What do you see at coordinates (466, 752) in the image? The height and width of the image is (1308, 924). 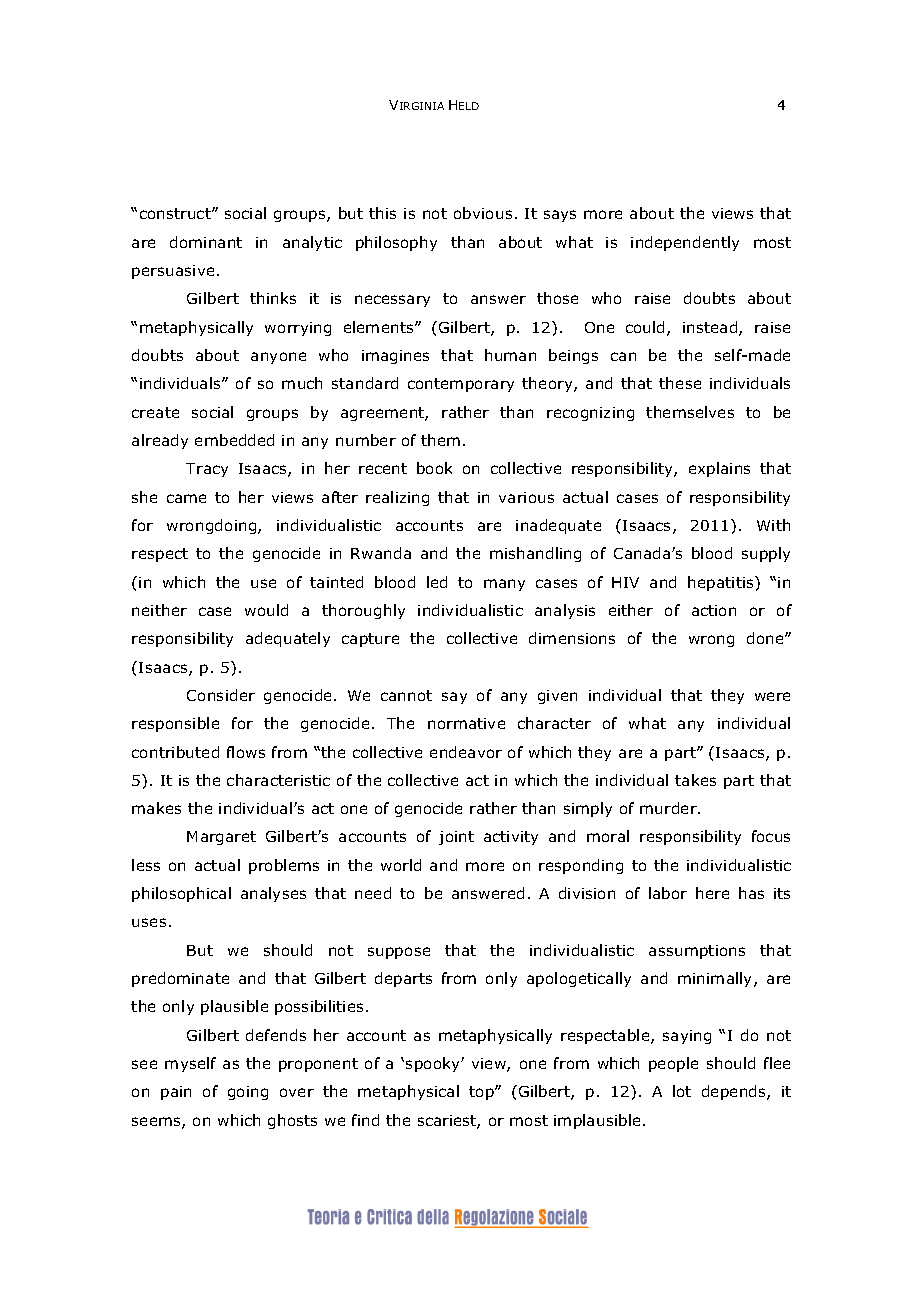 I see `endeavor` at bounding box center [466, 752].
